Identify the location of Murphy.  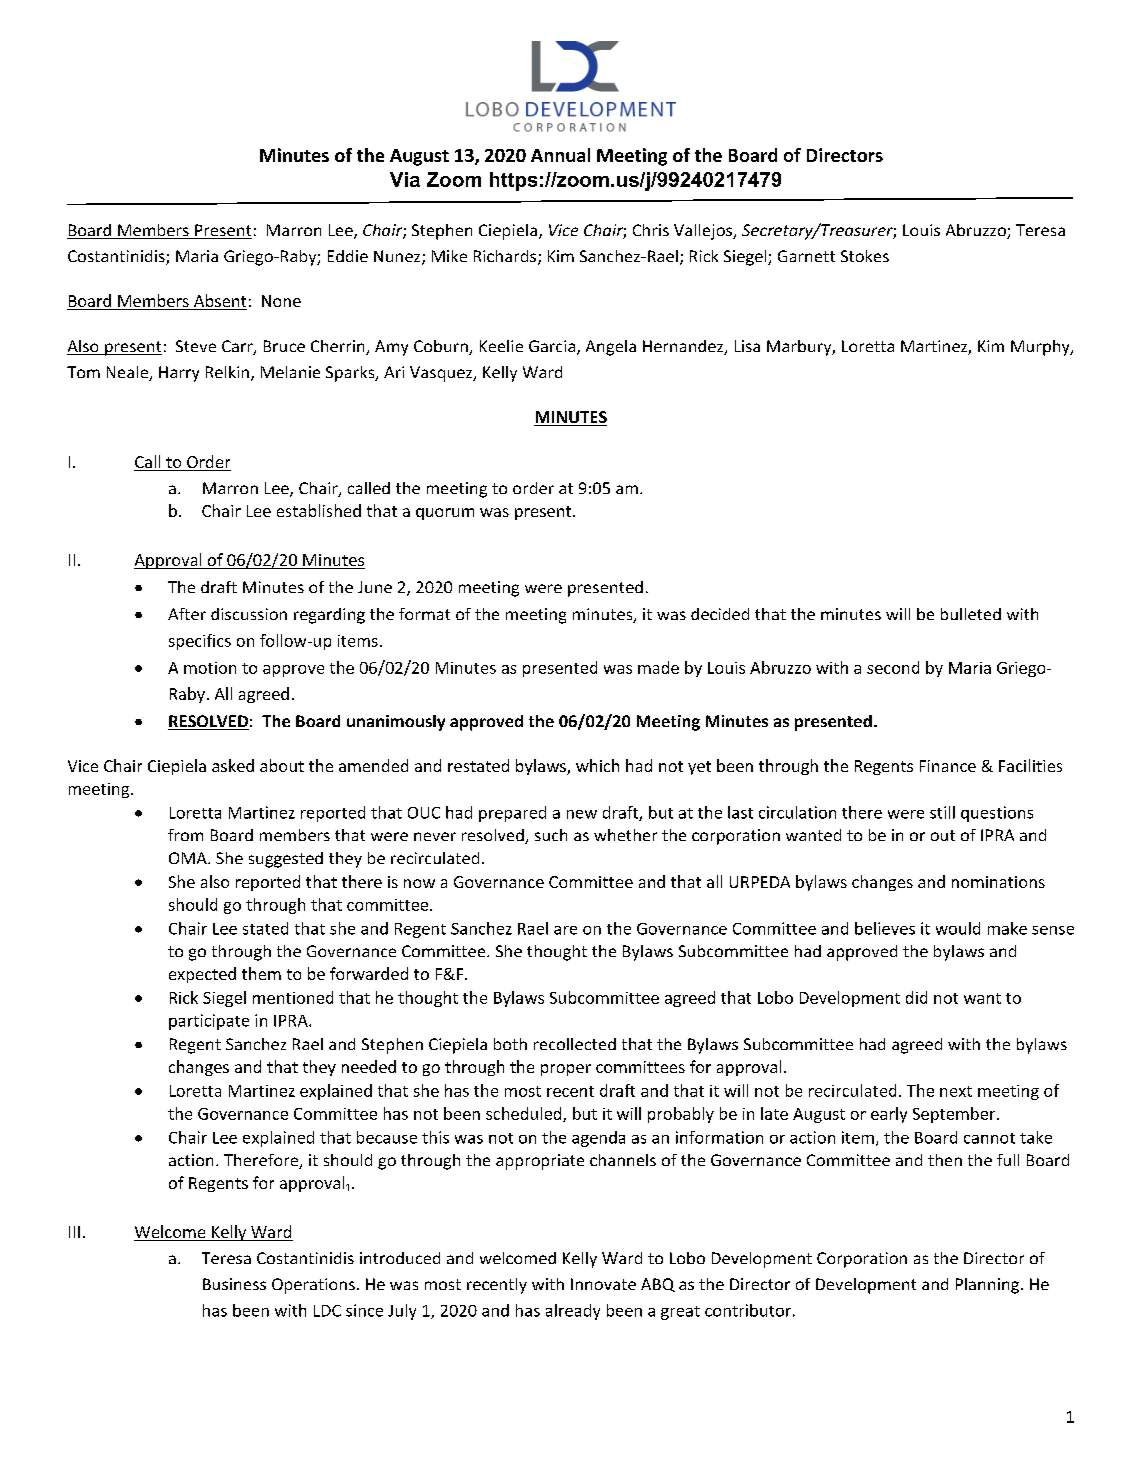
(1041, 348).
